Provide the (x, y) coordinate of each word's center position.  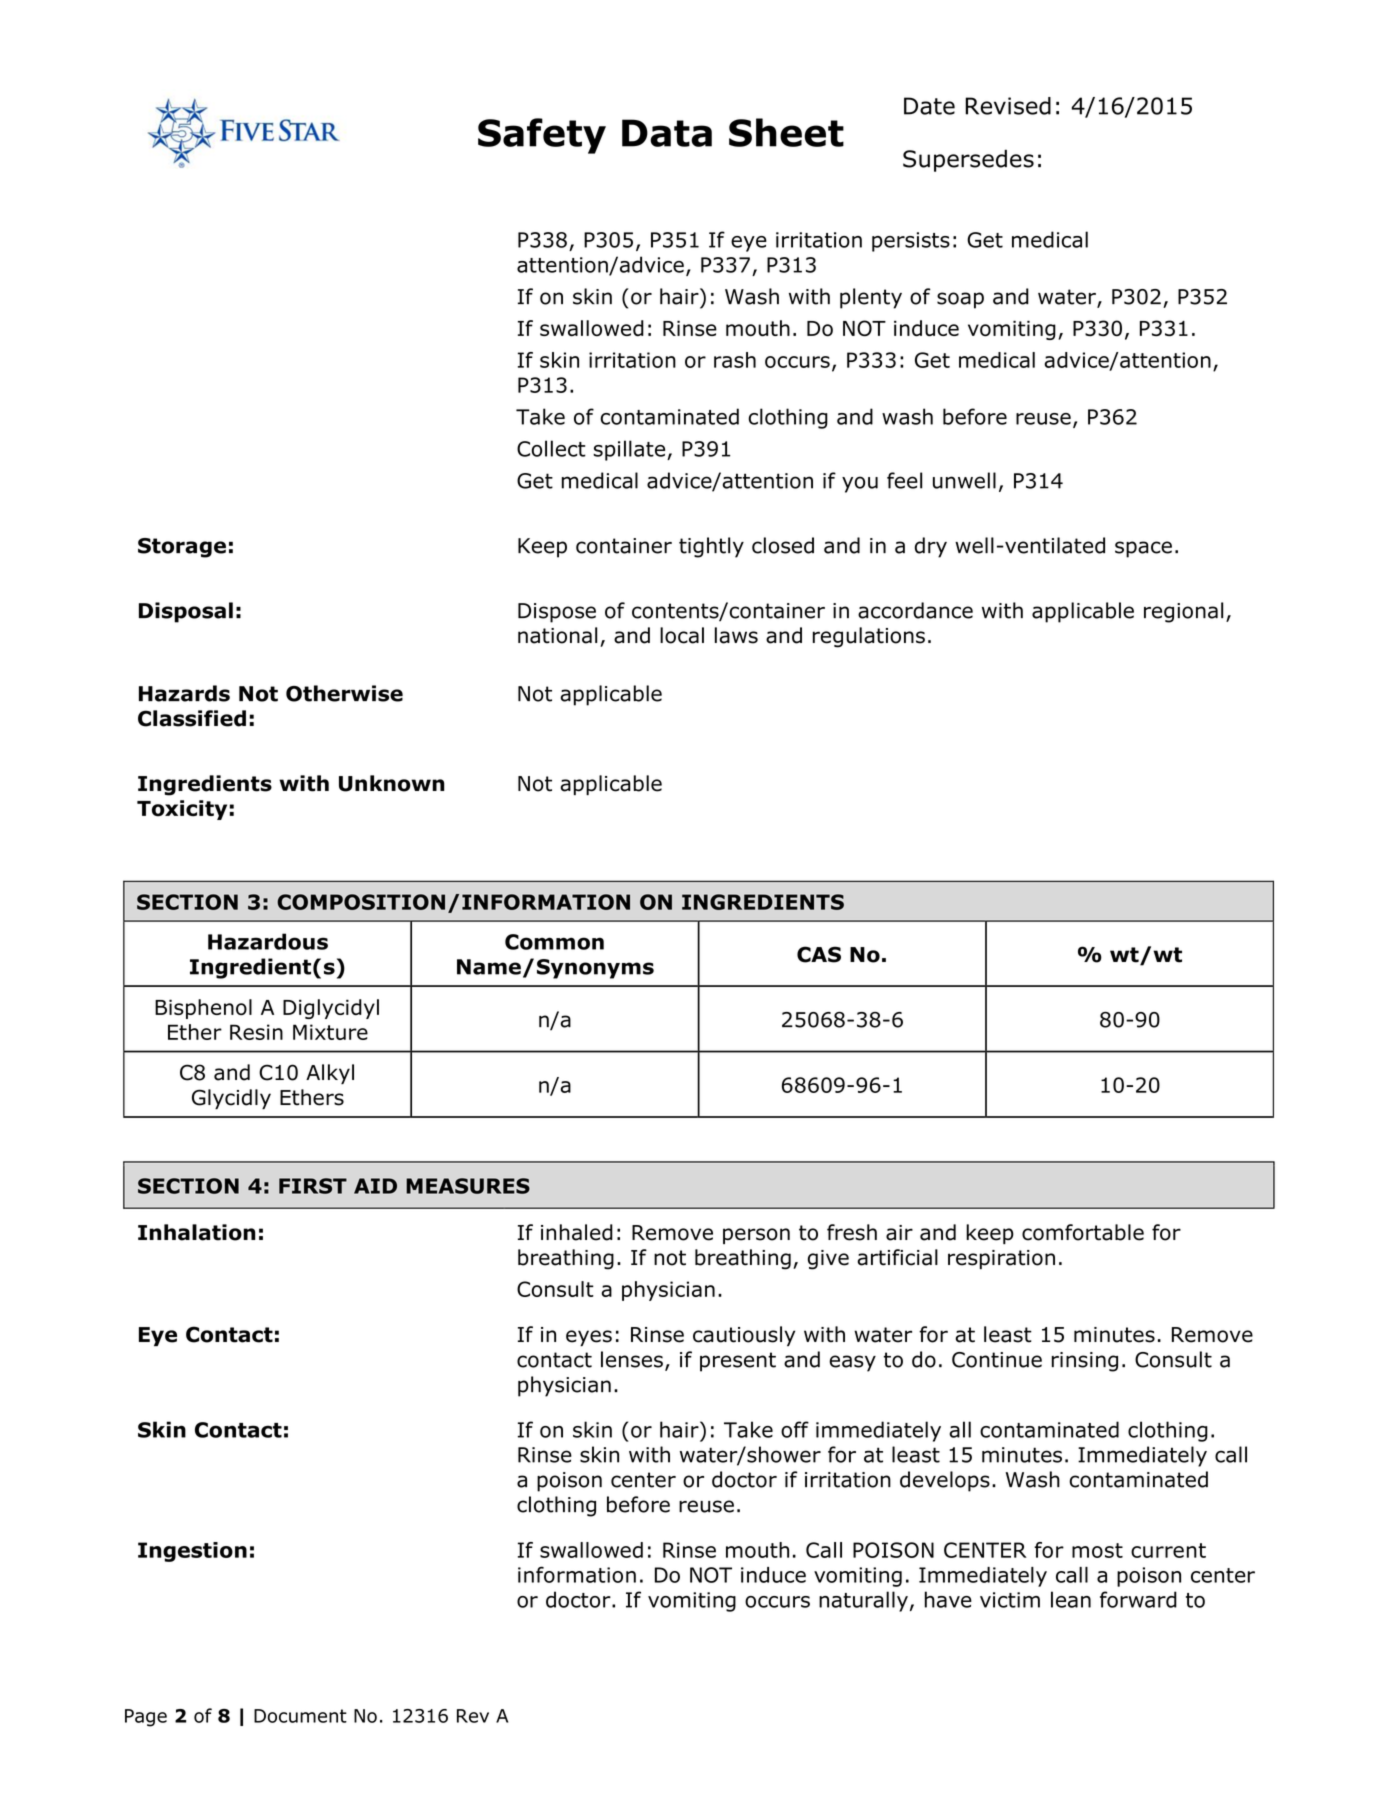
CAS (819, 954)
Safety (542, 136)
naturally (863, 1601)
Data (667, 133)
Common (554, 942)
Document (300, 1716)
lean (1071, 1599)
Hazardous (268, 941)
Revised (1008, 106)
